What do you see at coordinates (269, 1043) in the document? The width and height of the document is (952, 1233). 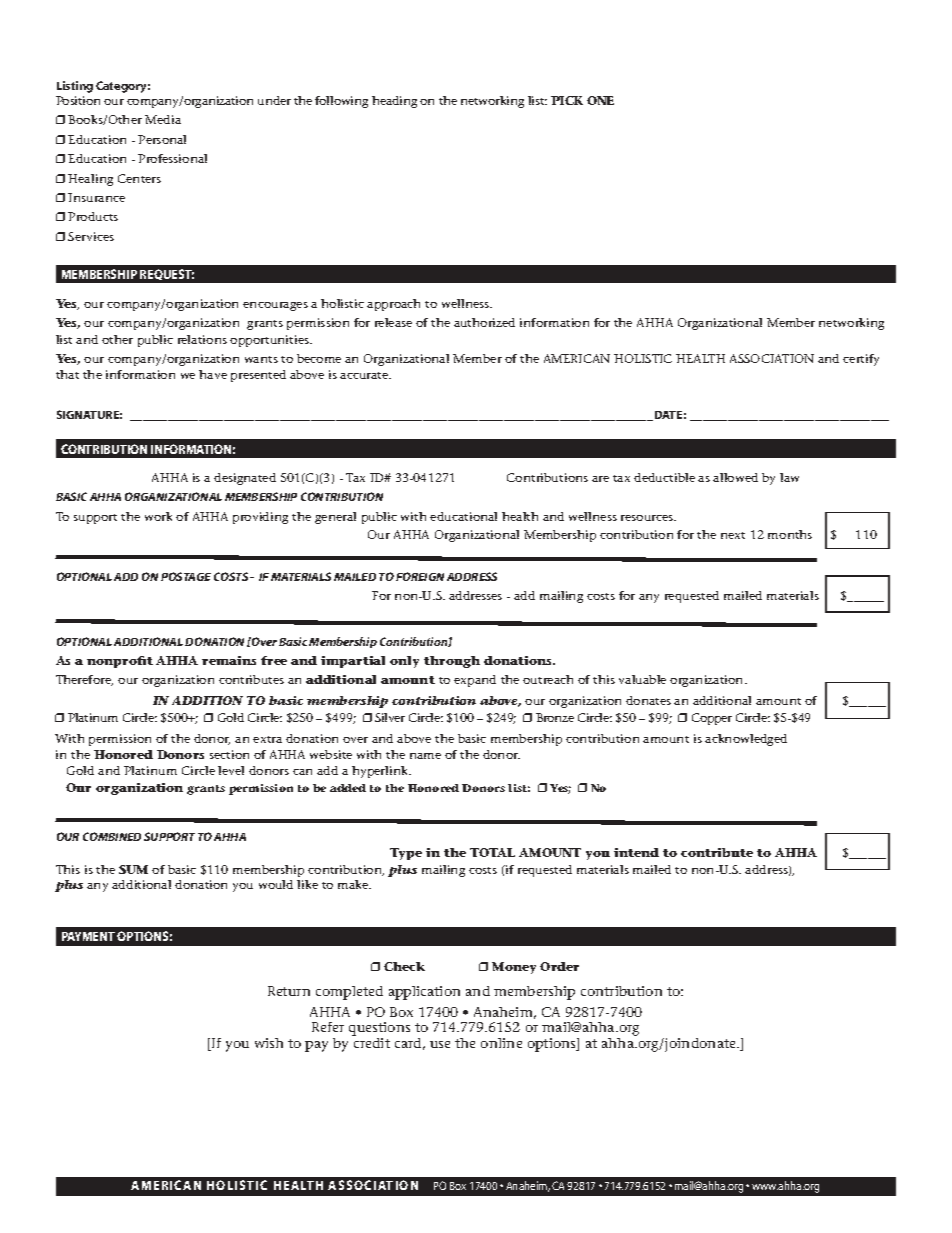 I see `wish` at bounding box center [269, 1043].
